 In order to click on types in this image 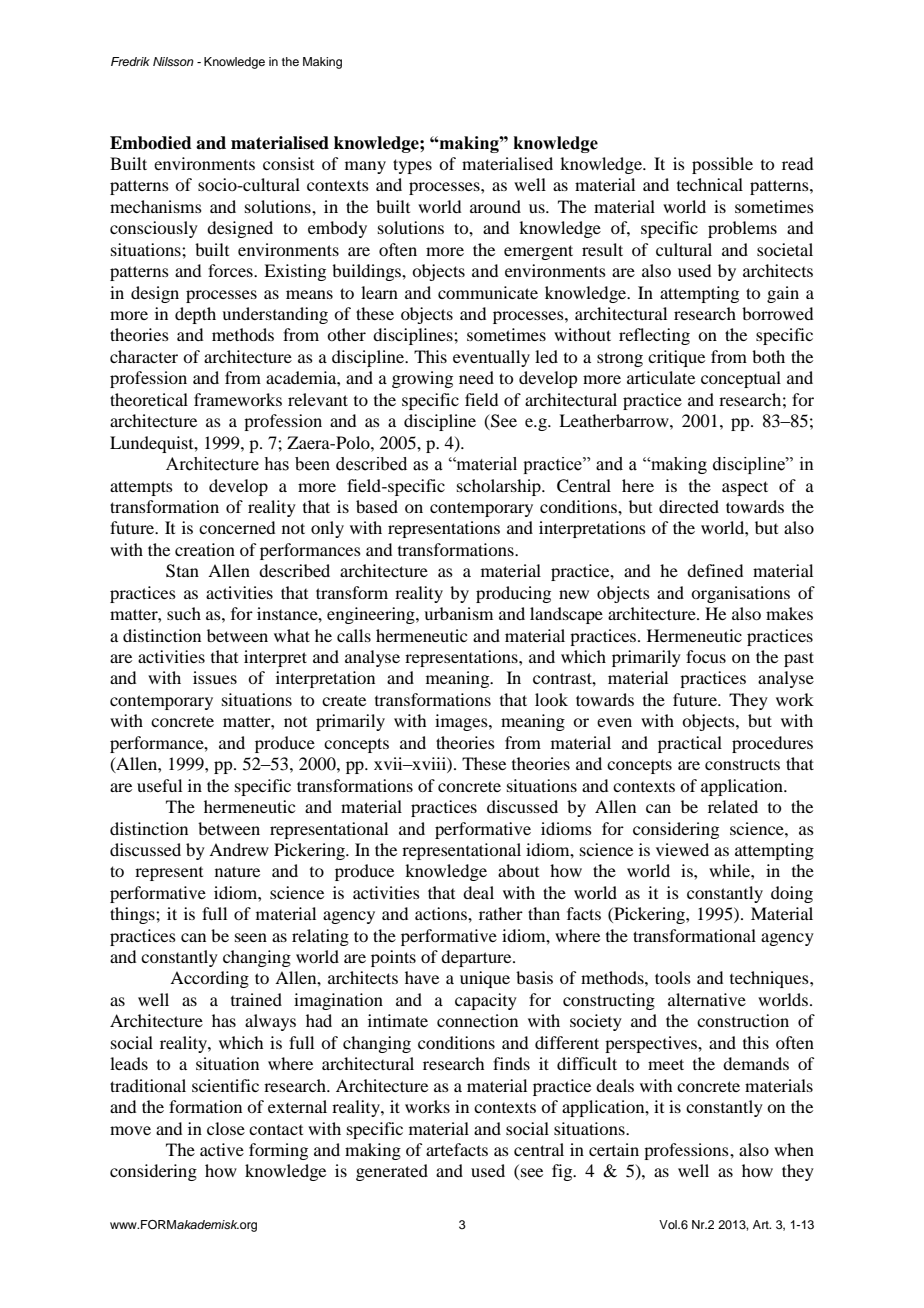, I will do `click(412, 166)`.
